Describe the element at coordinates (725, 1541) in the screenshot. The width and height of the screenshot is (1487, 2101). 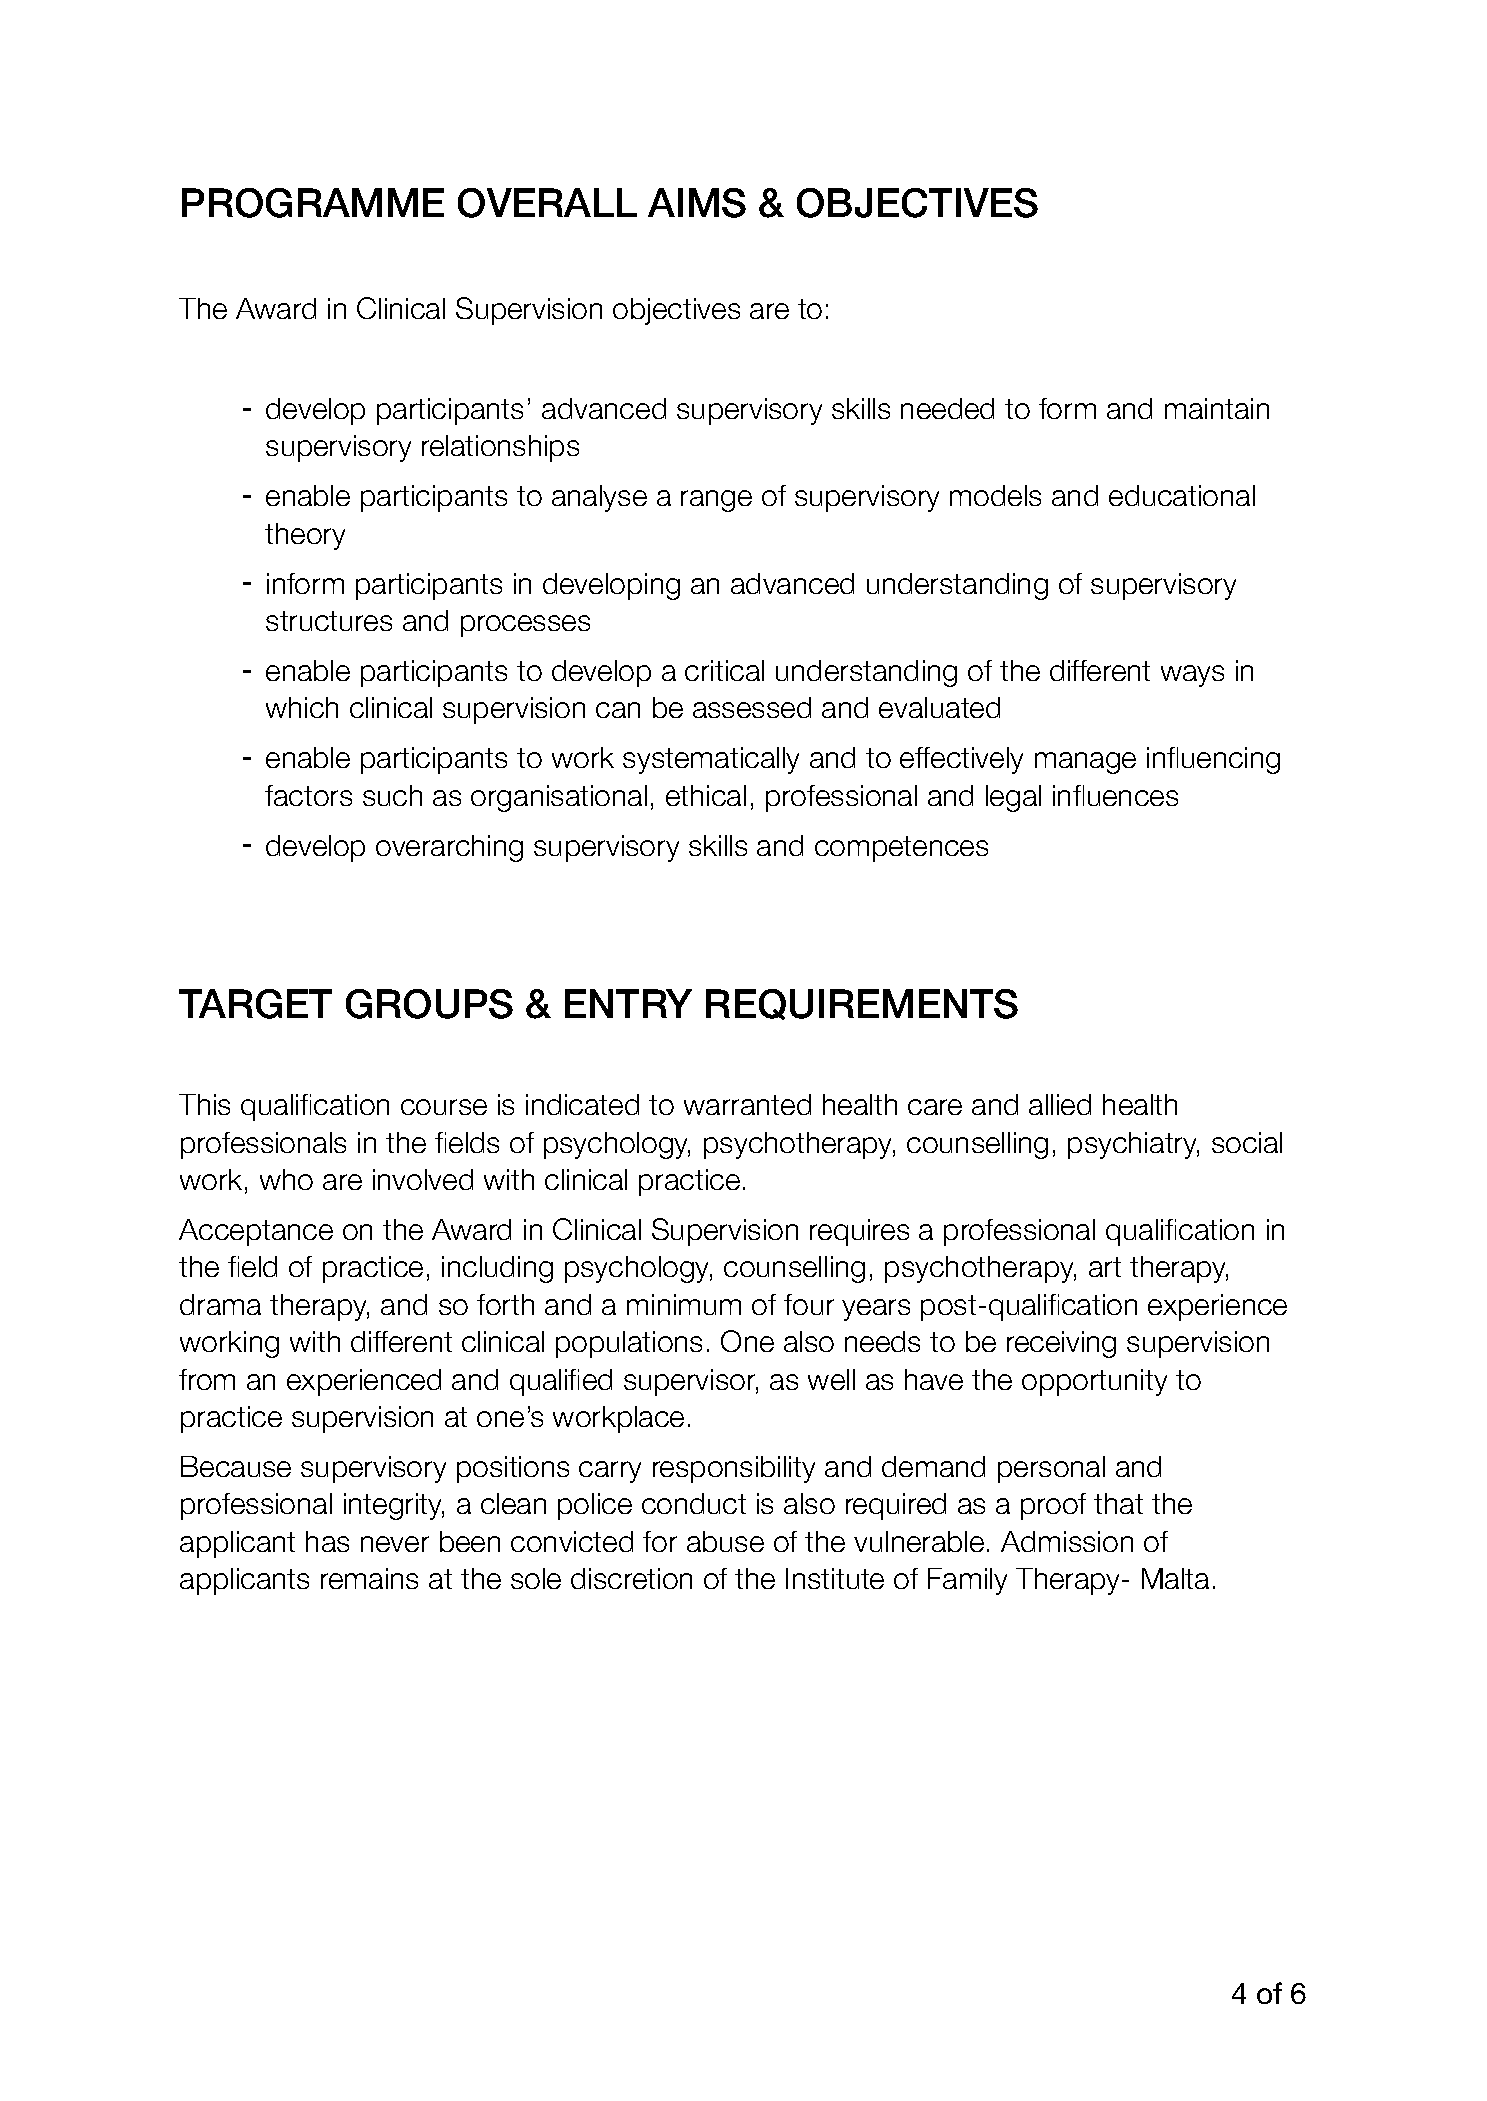
I see `abuse` at that location.
